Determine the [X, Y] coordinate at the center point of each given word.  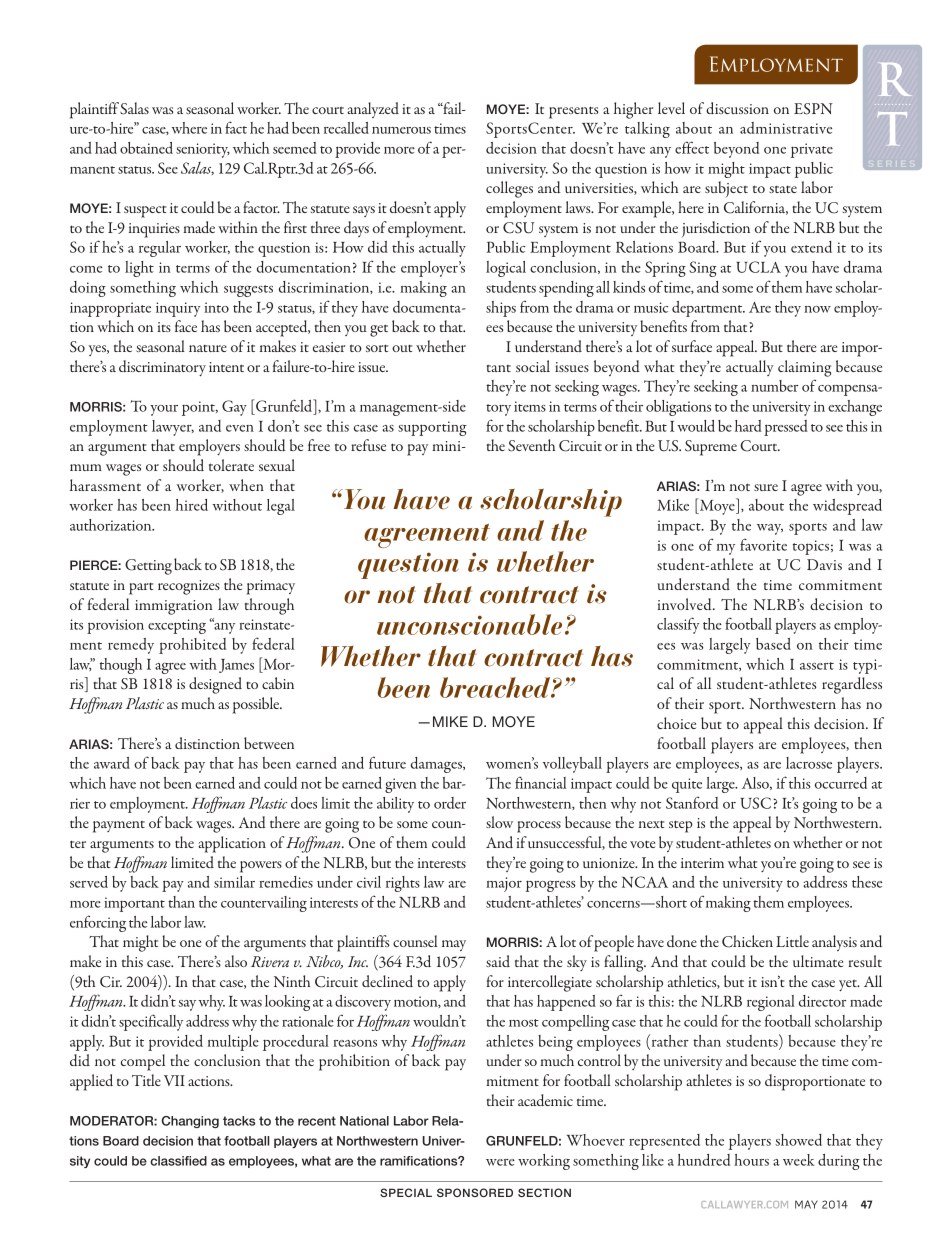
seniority [203, 150]
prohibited [192, 646]
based [773, 644]
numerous [401, 130]
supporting [432, 428]
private [812, 150]
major [504, 884]
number [774, 386]
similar [234, 882]
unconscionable [469, 624]
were [500, 1162]
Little [792, 941]
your [164, 410]
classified [178, 1161]
